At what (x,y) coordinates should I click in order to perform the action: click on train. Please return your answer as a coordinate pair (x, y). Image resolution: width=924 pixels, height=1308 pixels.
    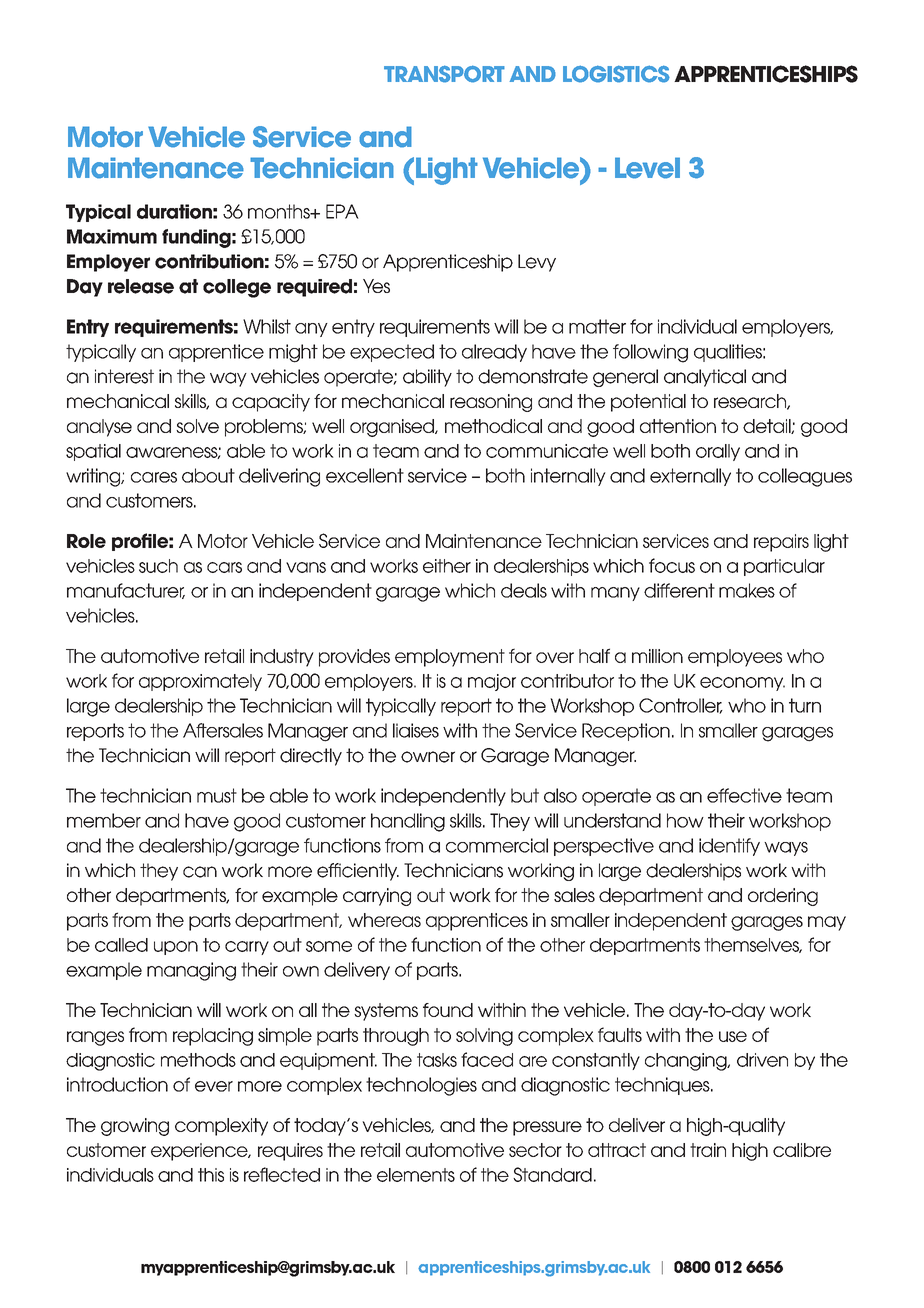
    Looking at the image, I should click on (708, 1150).
